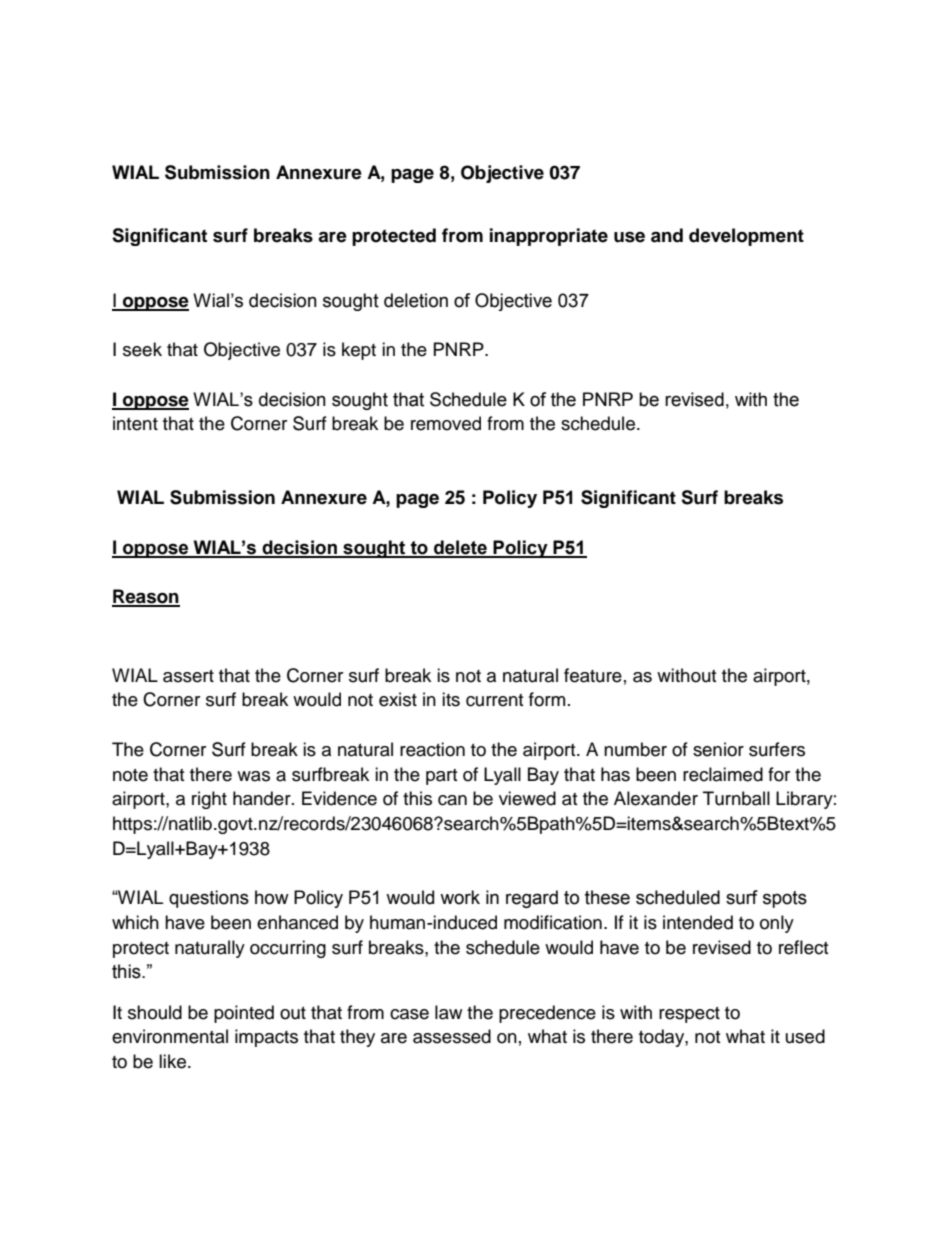  What do you see at coordinates (142, 349) in the document?
I see `seek` at bounding box center [142, 349].
